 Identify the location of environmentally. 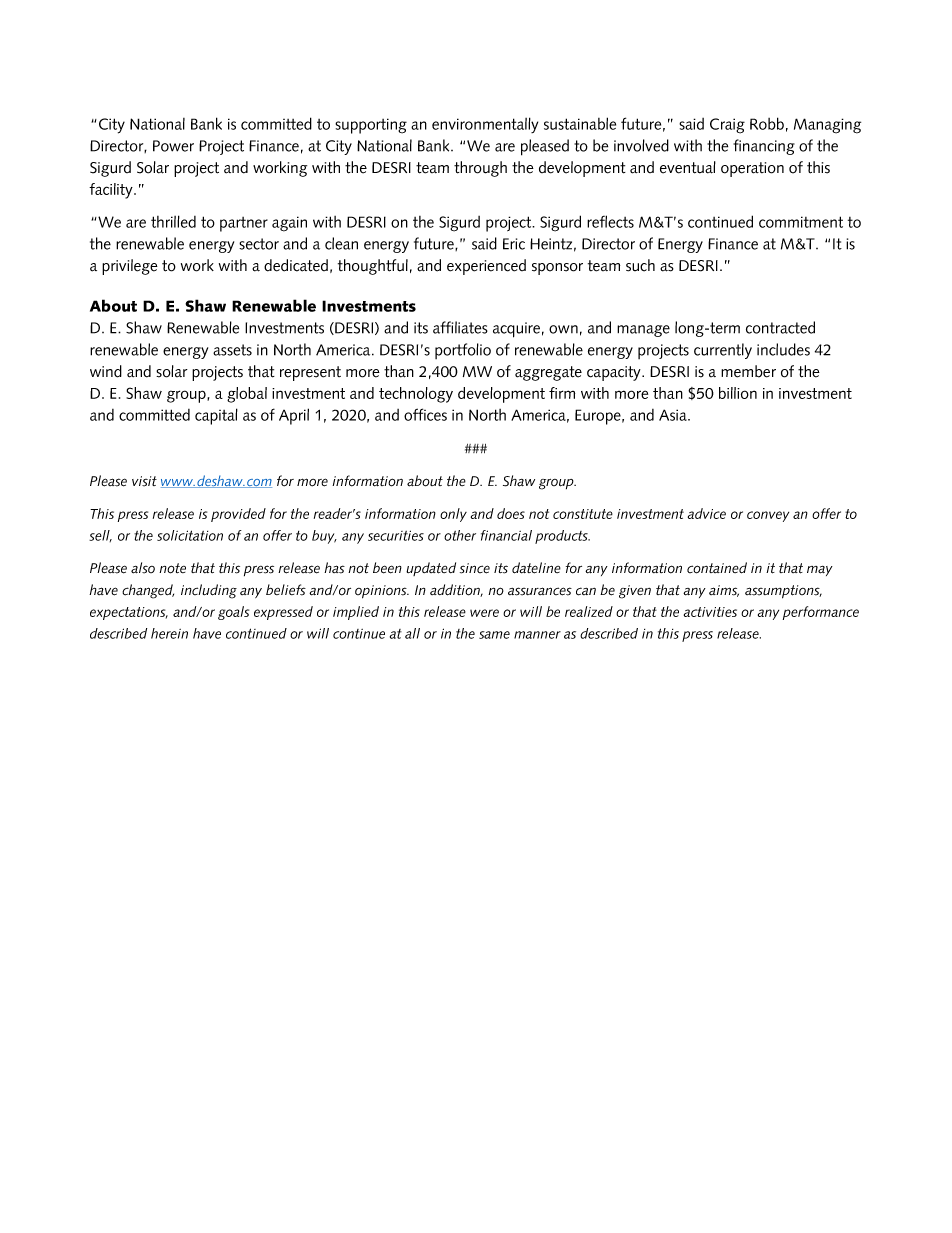
(485, 125).
